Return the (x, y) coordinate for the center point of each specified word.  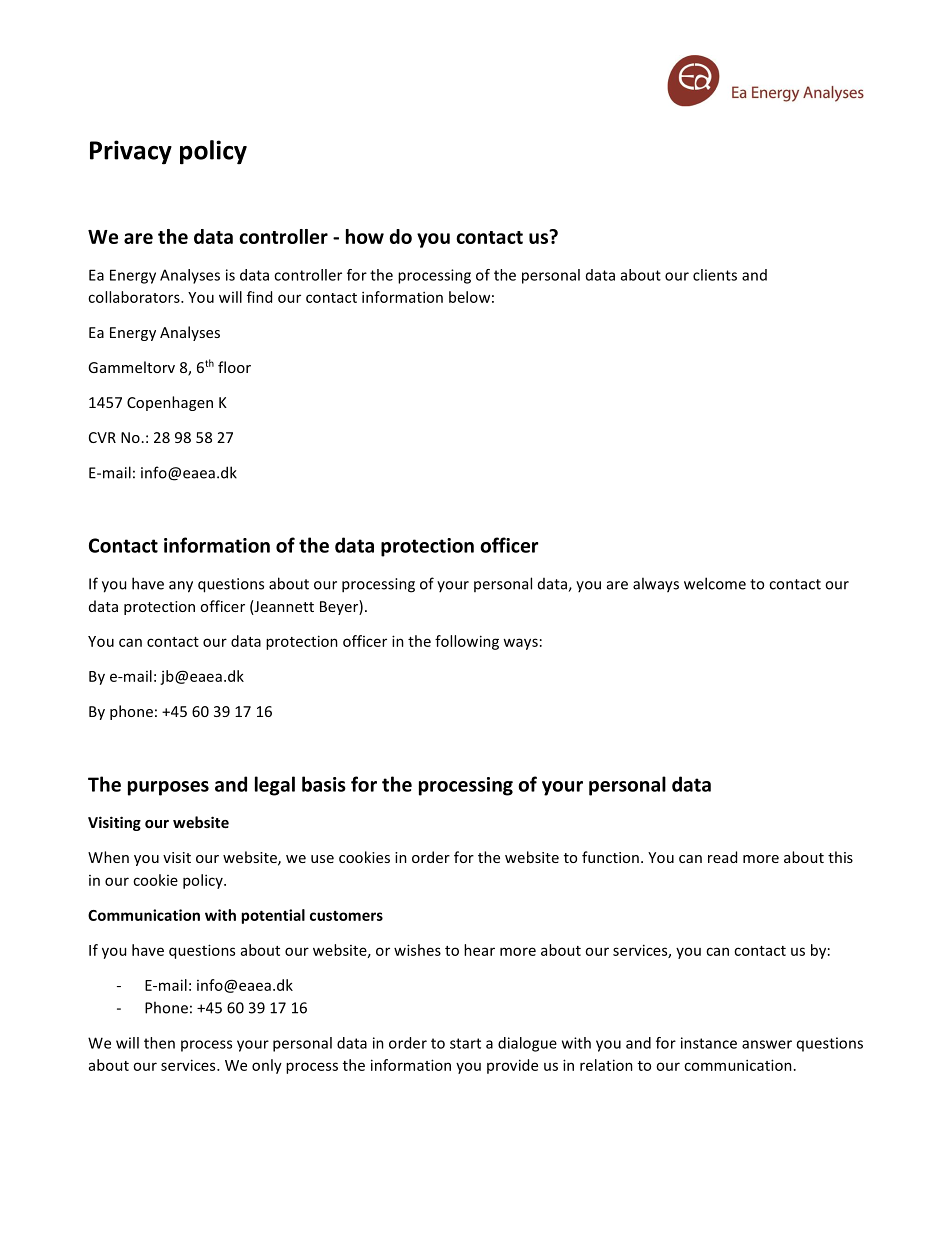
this (840, 857)
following (467, 642)
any (181, 587)
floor (234, 367)
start (465, 1043)
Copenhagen (170, 403)
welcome (715, 583)
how (365, 236)
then (159, 1043)
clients (715, 275)
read (722, 857)
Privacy (131, 152)
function (610, 857)
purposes (168, 788)
